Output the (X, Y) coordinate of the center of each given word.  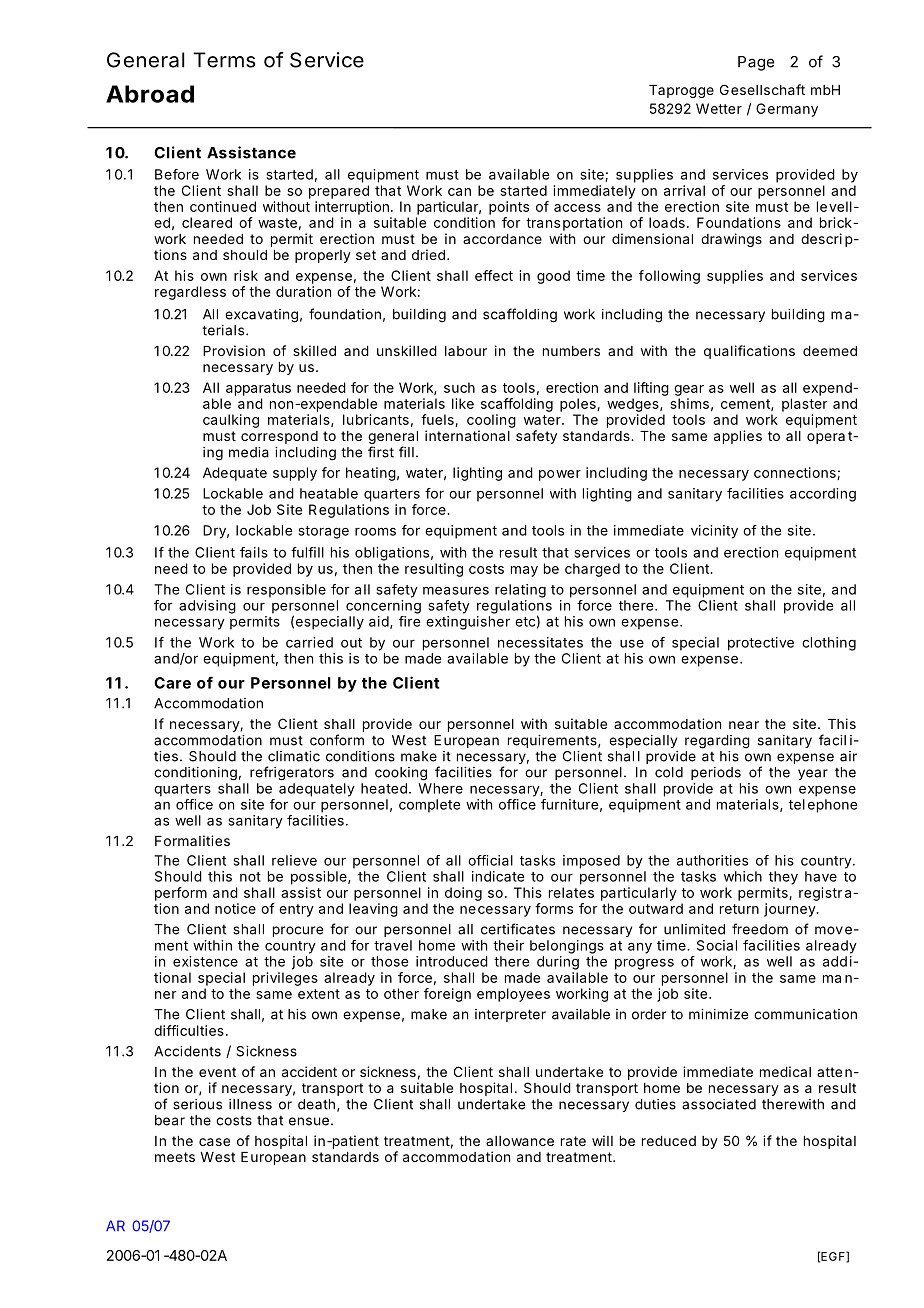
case (214, 1142)
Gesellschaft (762, 89)
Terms (224, 60)
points (509, 208)
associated (719, 1104)
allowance (520, 1141)
